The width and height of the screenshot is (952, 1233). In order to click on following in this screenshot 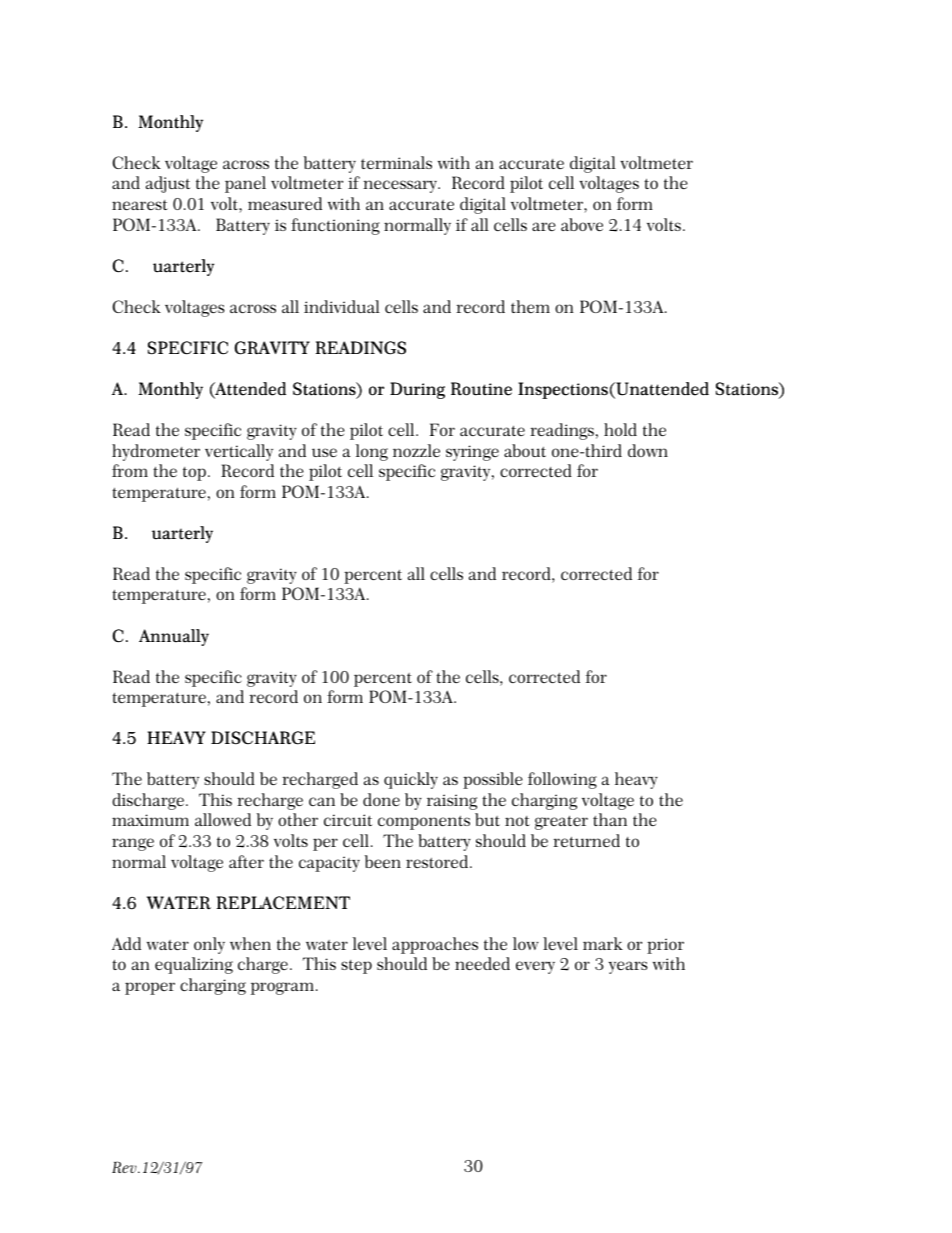, I will do `click(562, 780)`.
